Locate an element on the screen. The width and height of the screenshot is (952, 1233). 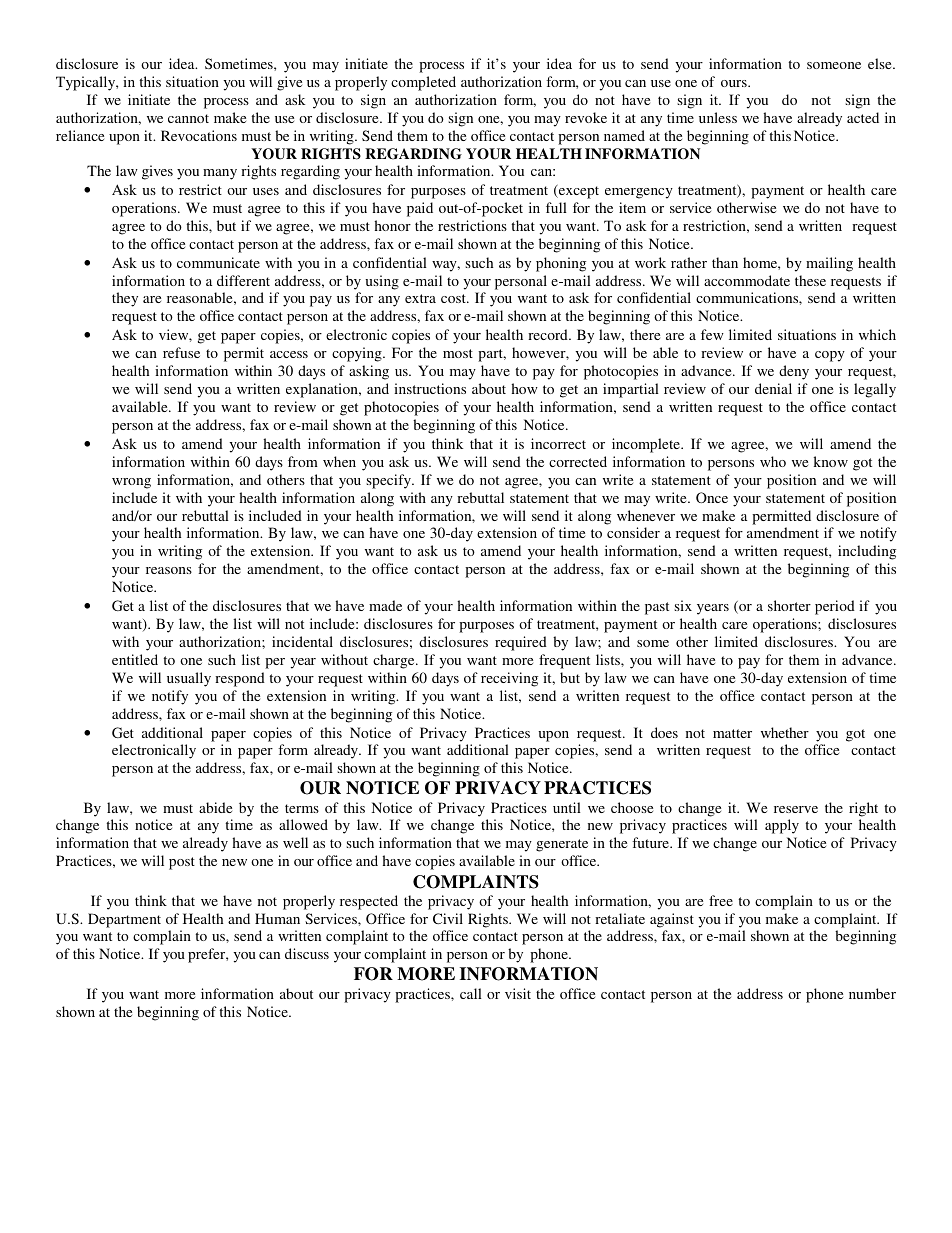
abide is located at coordinates (215, 807).
